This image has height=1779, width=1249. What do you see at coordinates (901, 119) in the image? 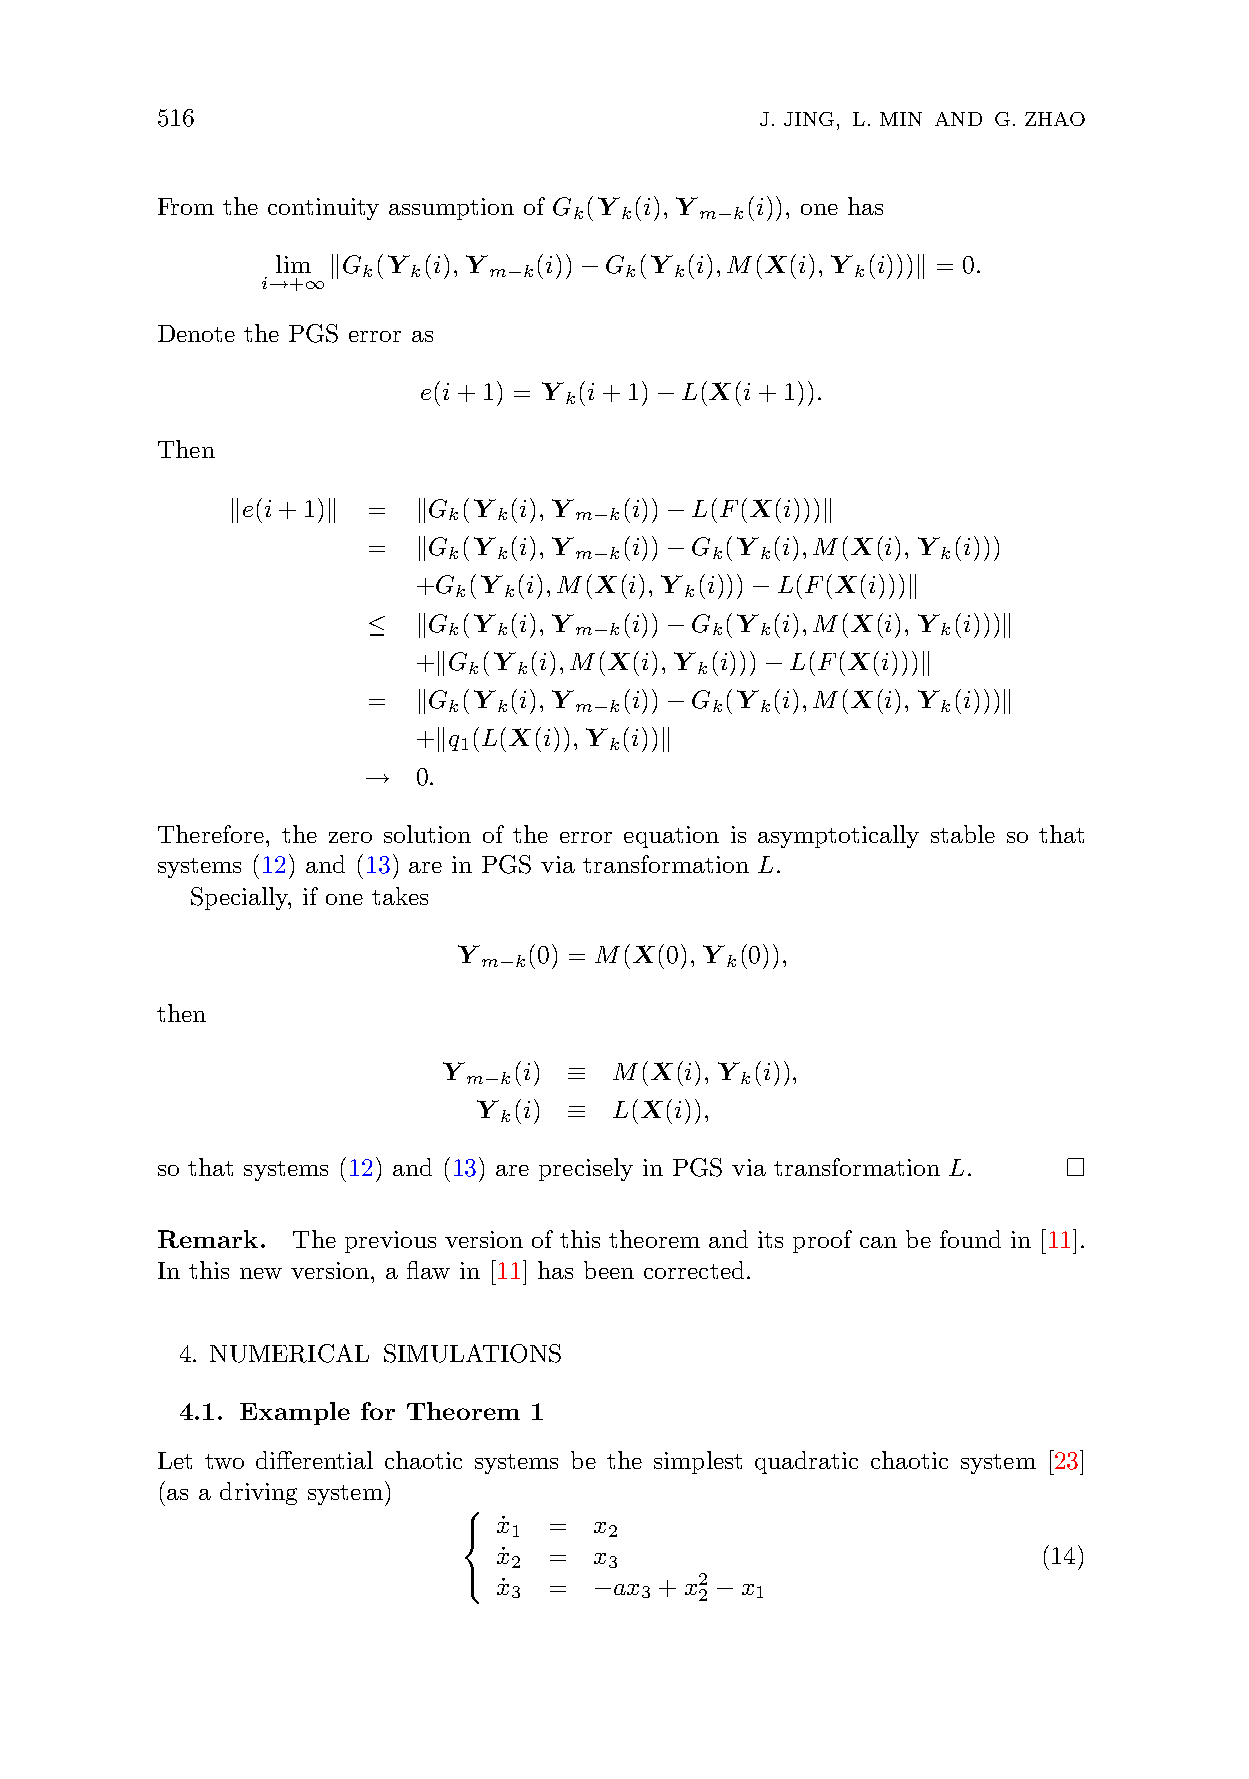
I see `MIN` at bounding box center [901, 119].
